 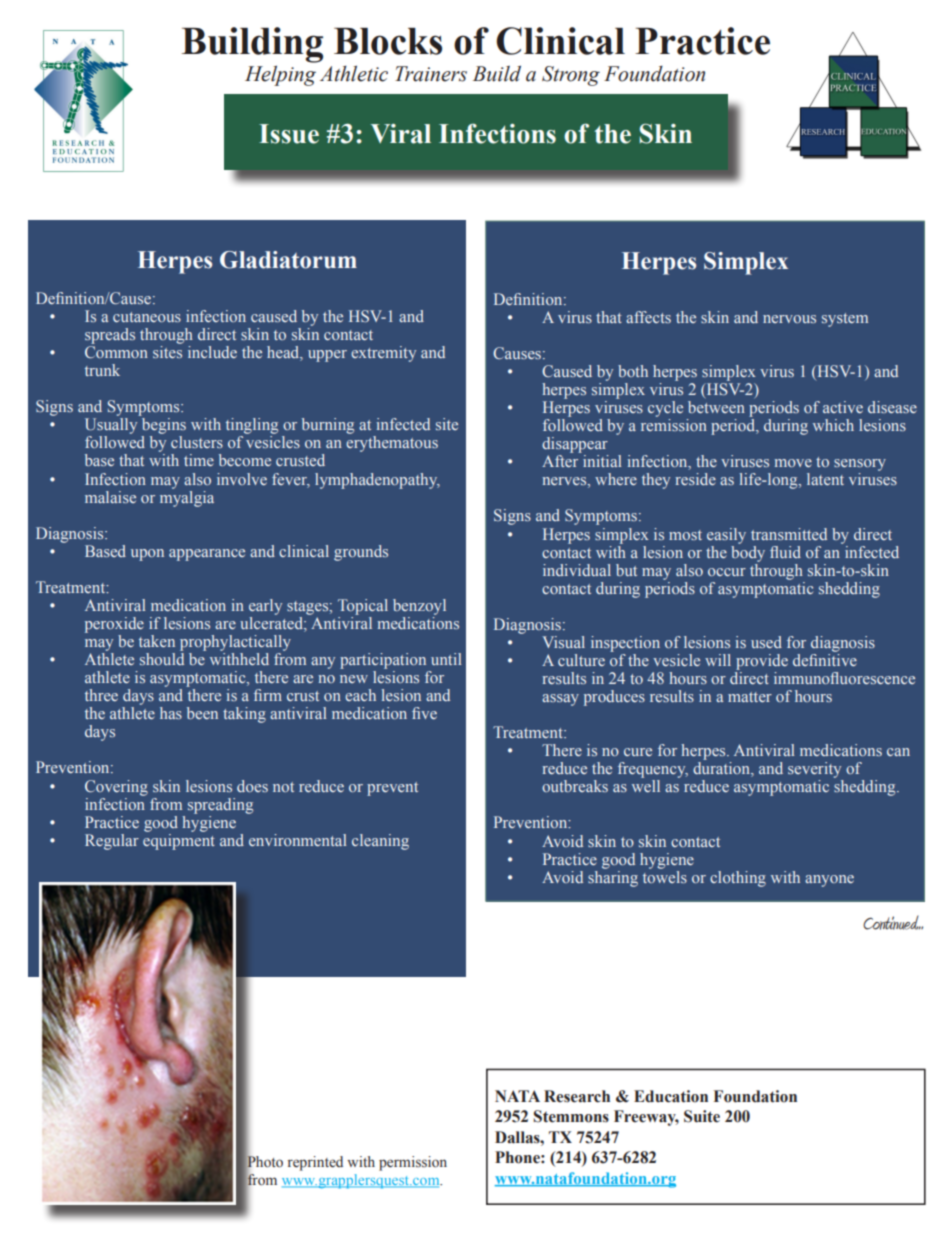 I want to click on taken, so click(x=157, y=641).
